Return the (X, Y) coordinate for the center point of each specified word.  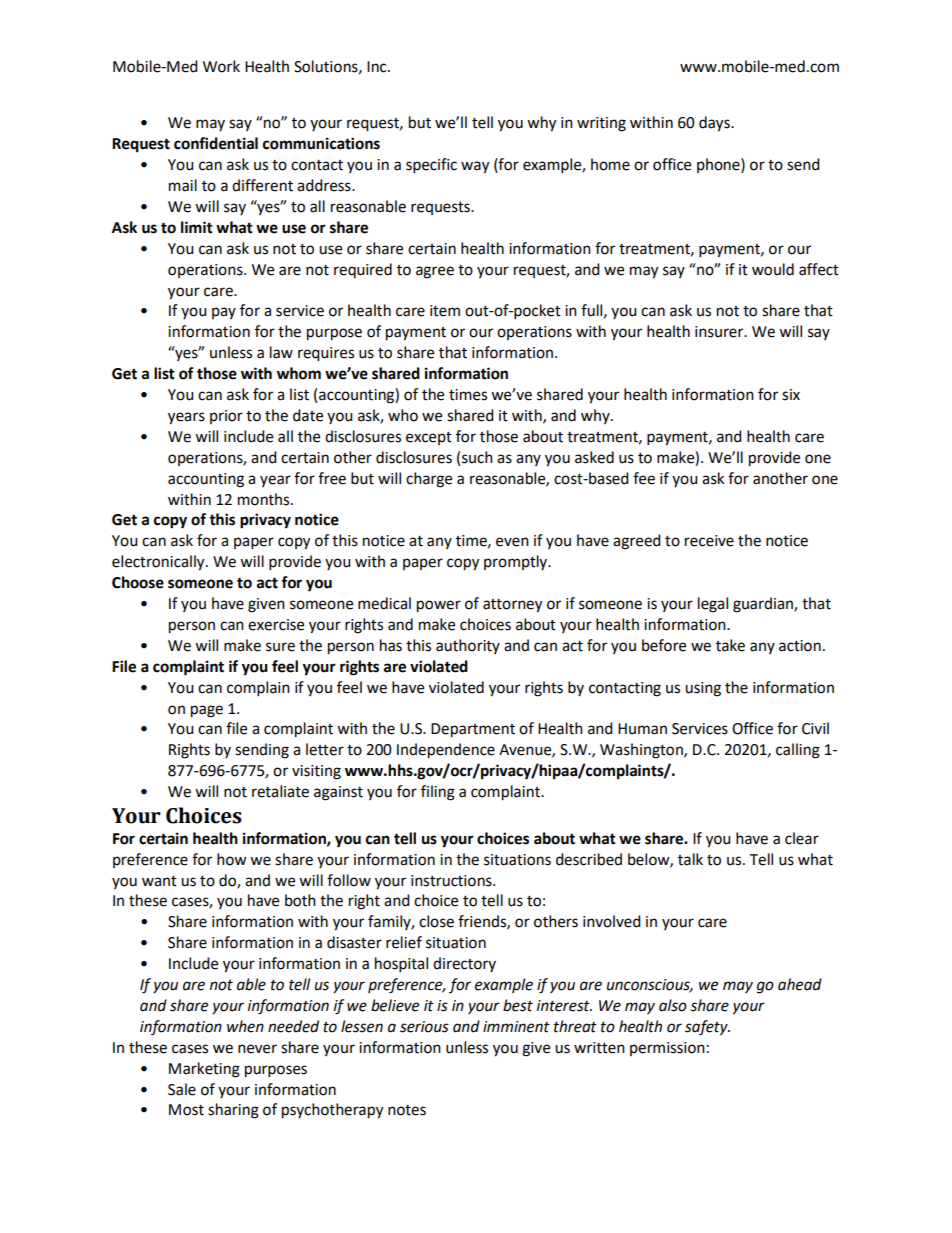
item (445, 311)
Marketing (204, 1070)
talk (690, 859)
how (232, 859)
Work (221, 66)
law (281, 352)
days (715, 124)
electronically (159, 563)
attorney (512, 606)
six (791, 395)
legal (713, 605)
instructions (452, 881)
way (475, 167)
